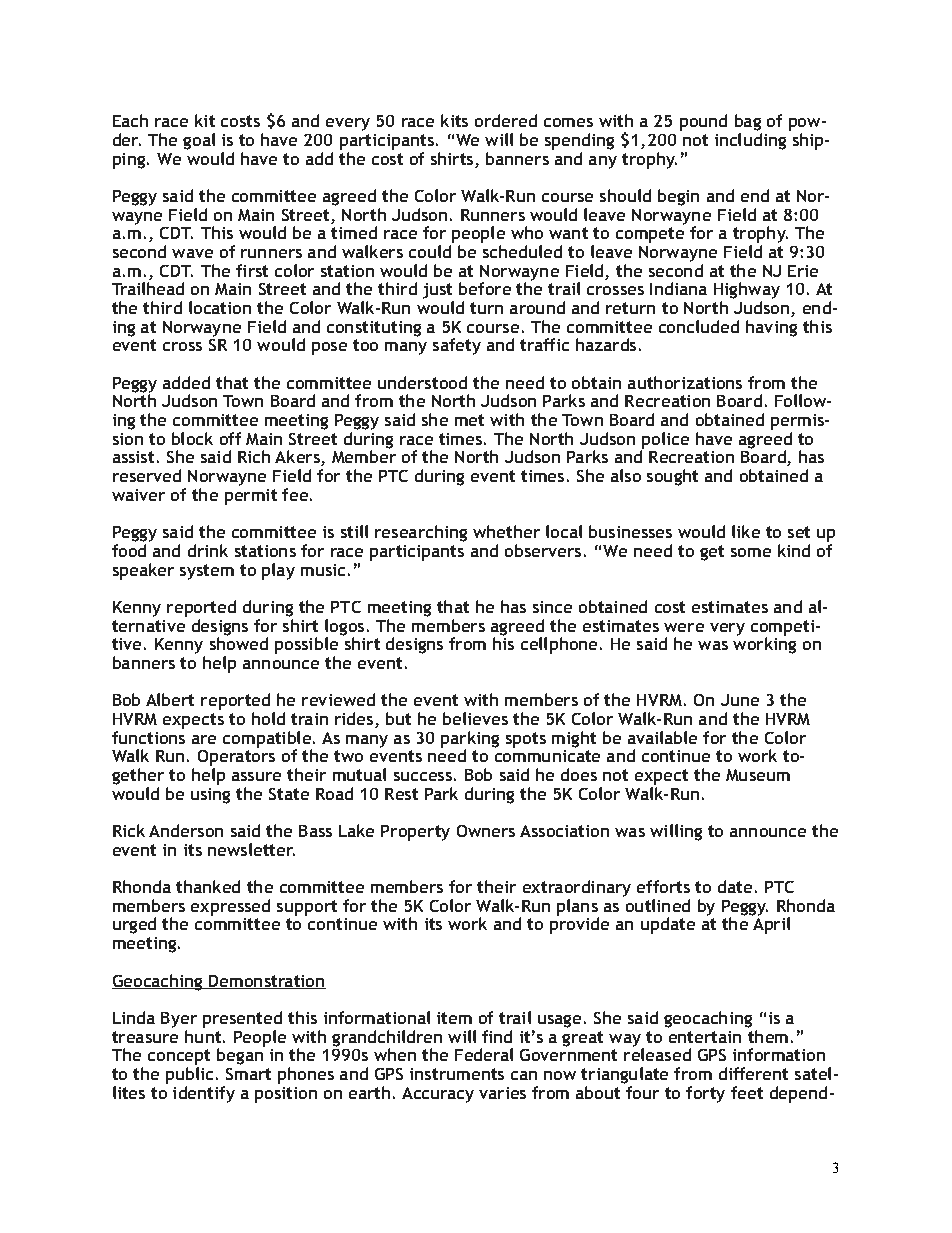 The width and height of the page is (952, 1233). Describe the element at coordinates (189, 1075) in the page. I see `public` at that location.
